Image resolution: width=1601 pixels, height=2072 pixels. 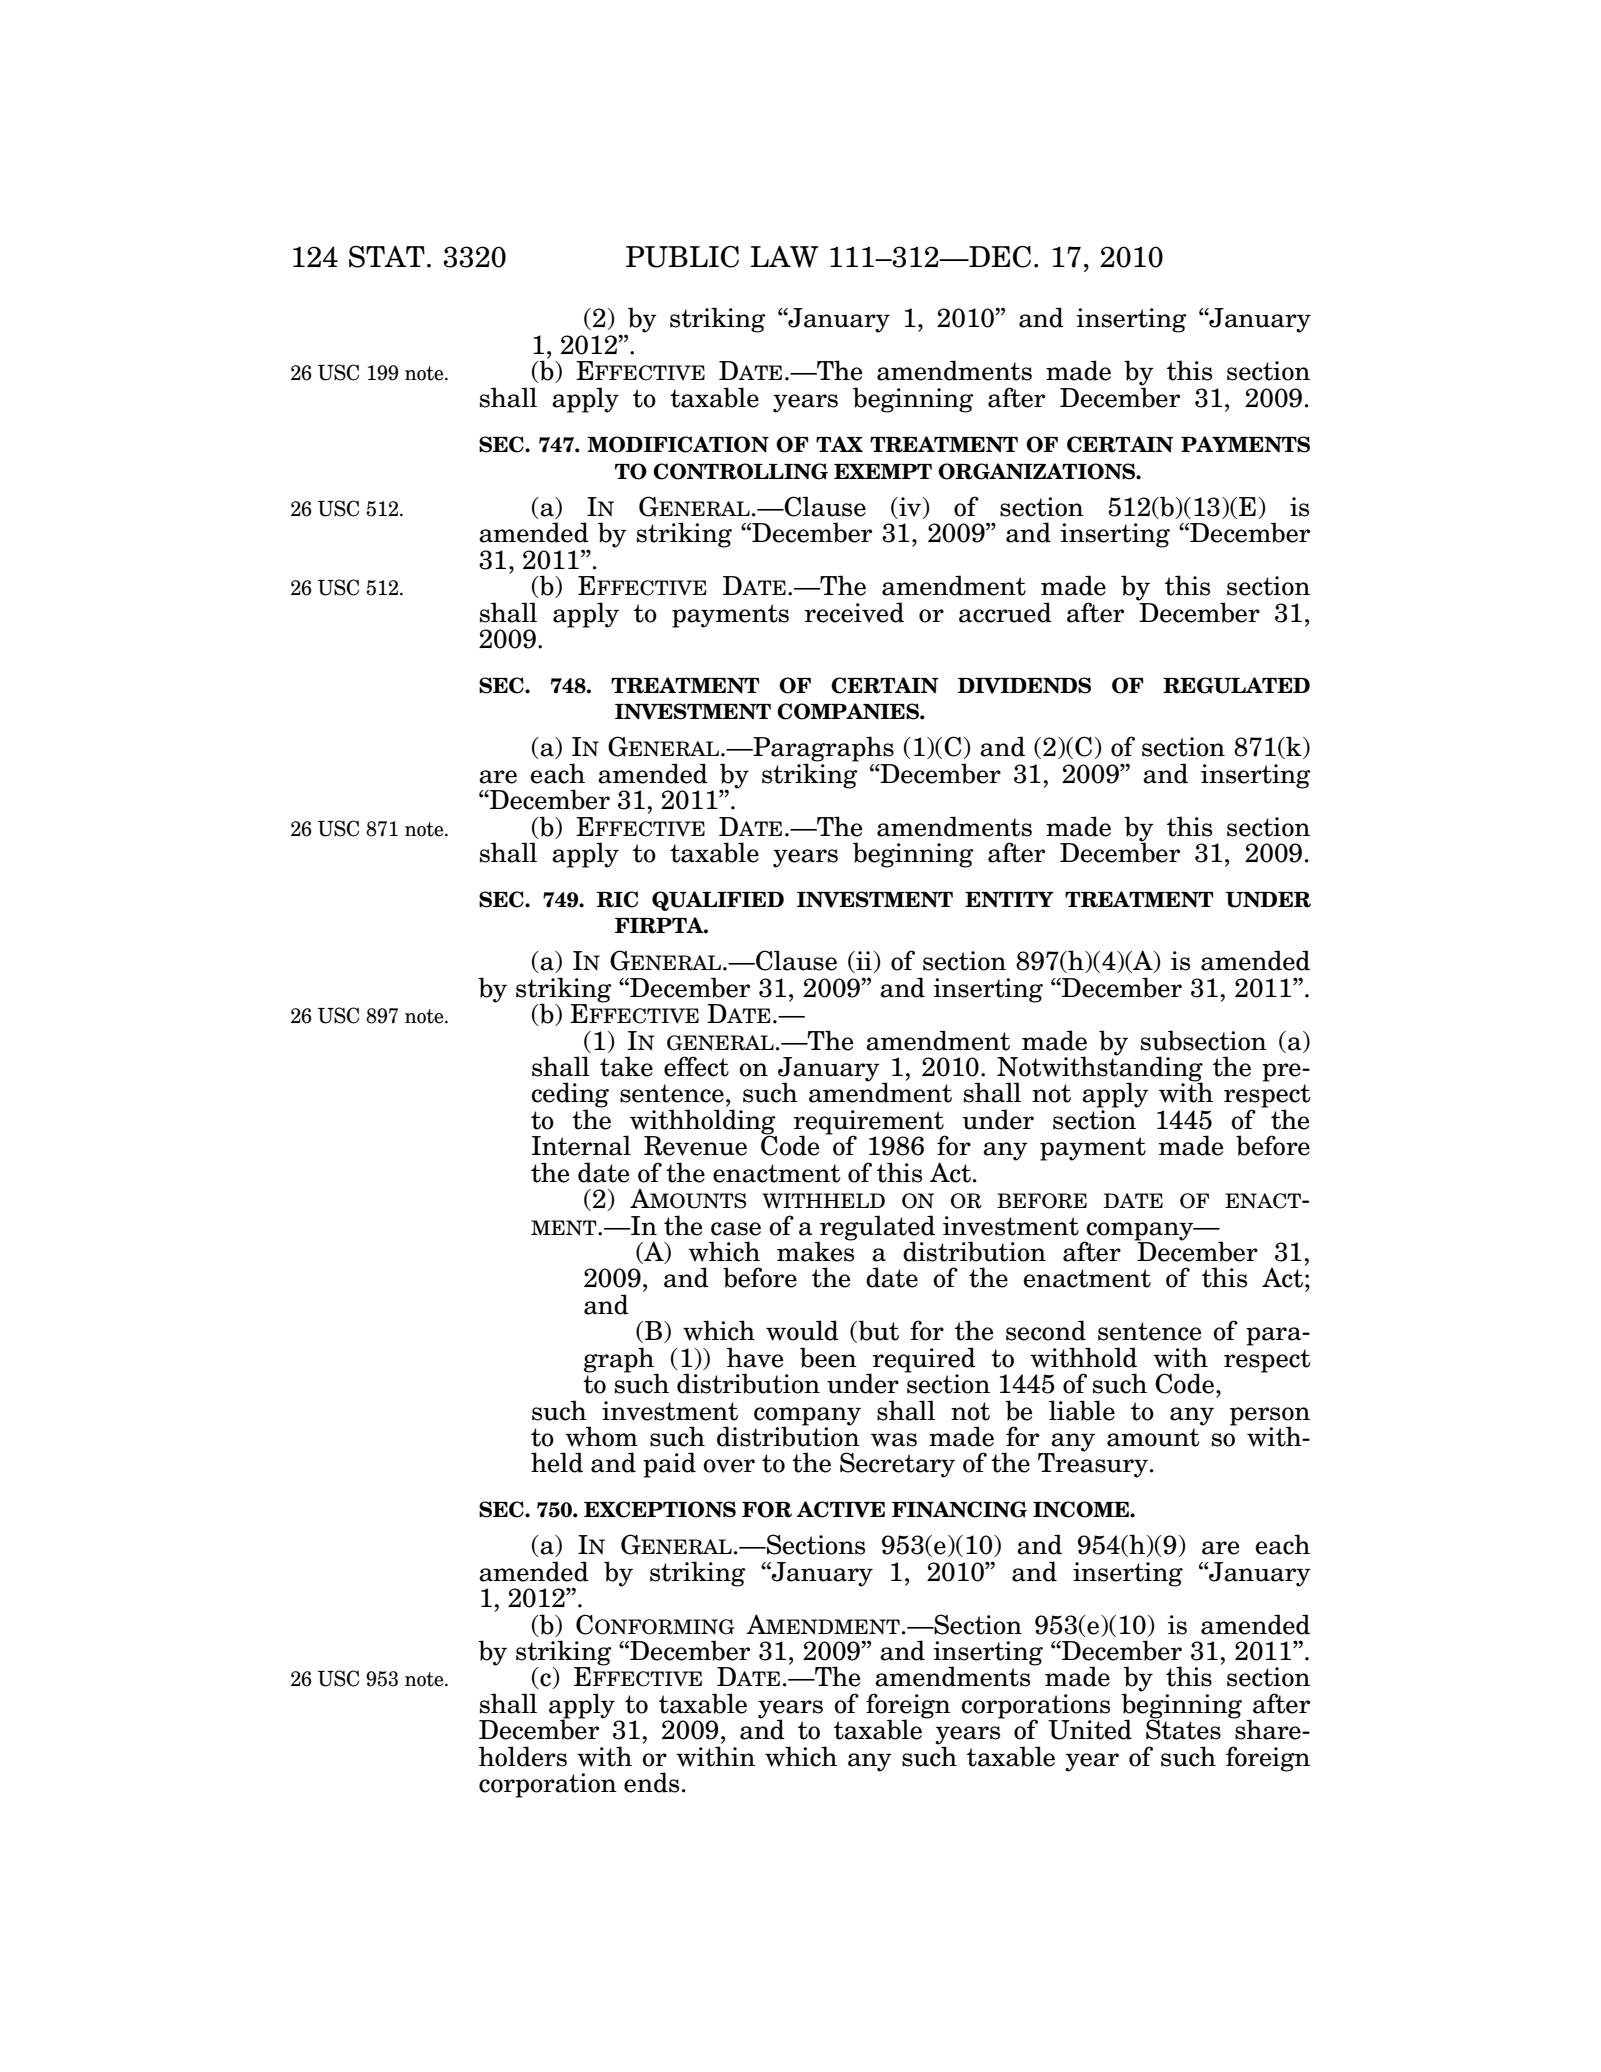 I want to click on RIC, so click(x=617, y=899).
